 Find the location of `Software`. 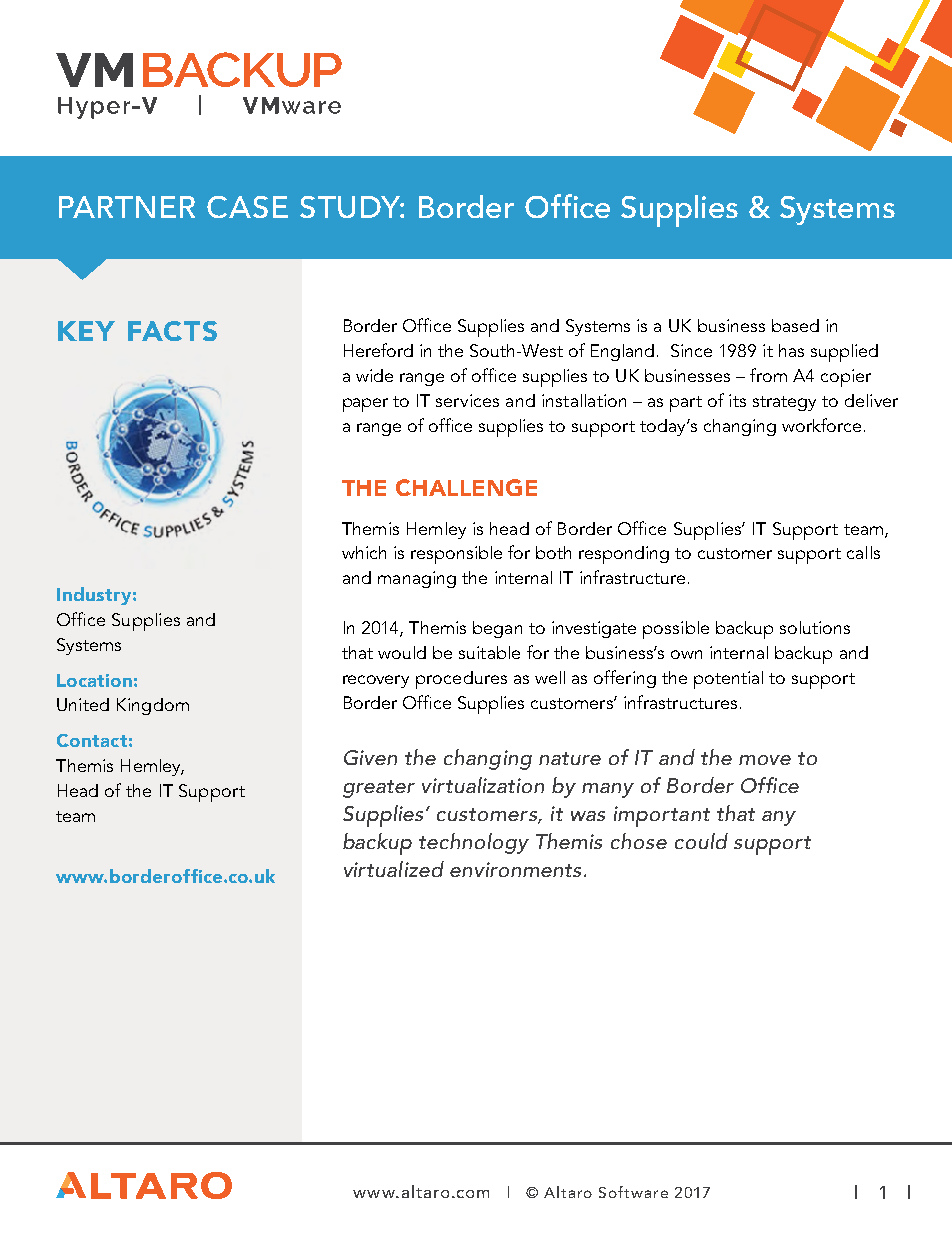

Software is located at coordinates (633, 1192).
